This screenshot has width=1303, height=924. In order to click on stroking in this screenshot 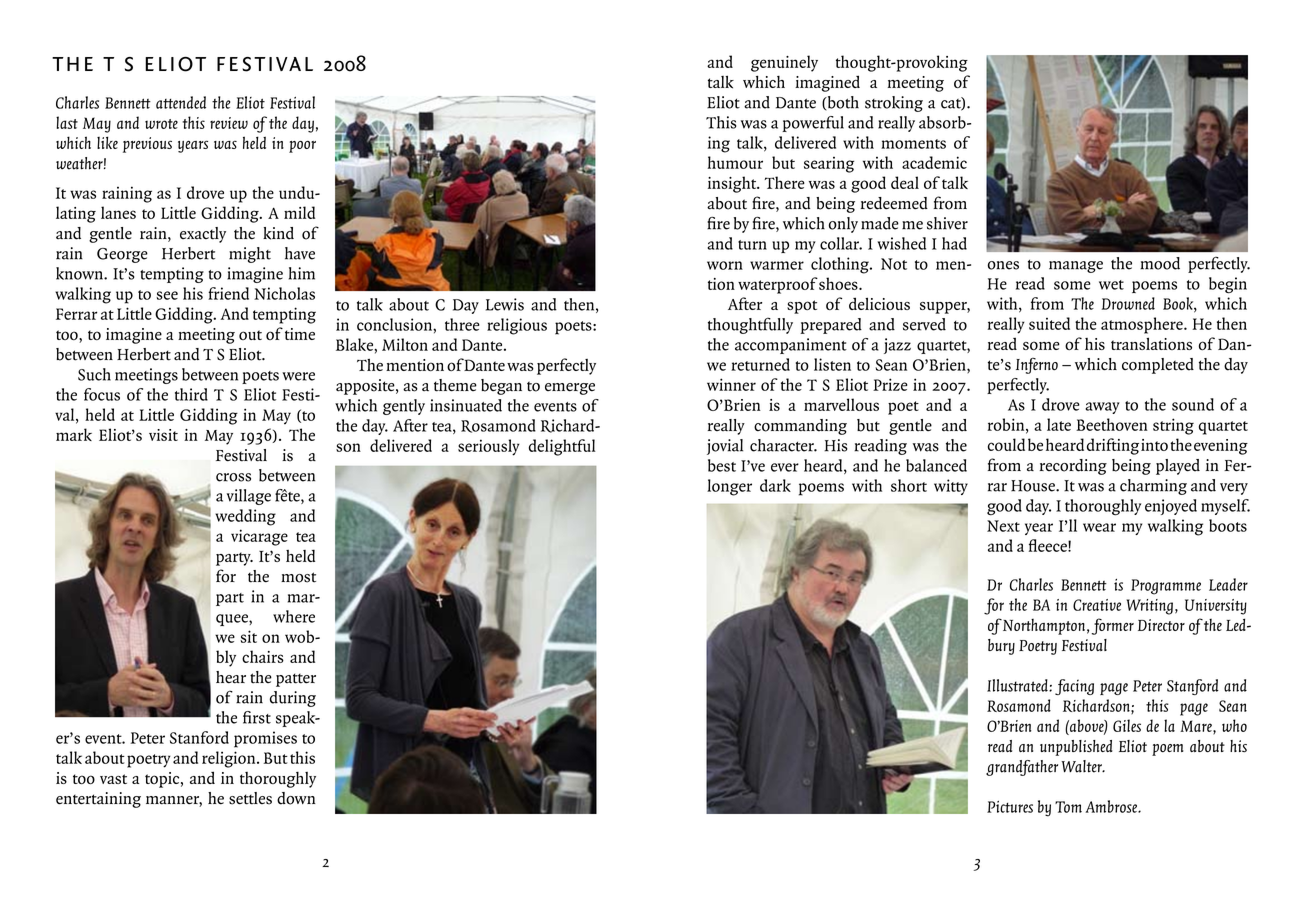, I will do `click(894, 104)`.
